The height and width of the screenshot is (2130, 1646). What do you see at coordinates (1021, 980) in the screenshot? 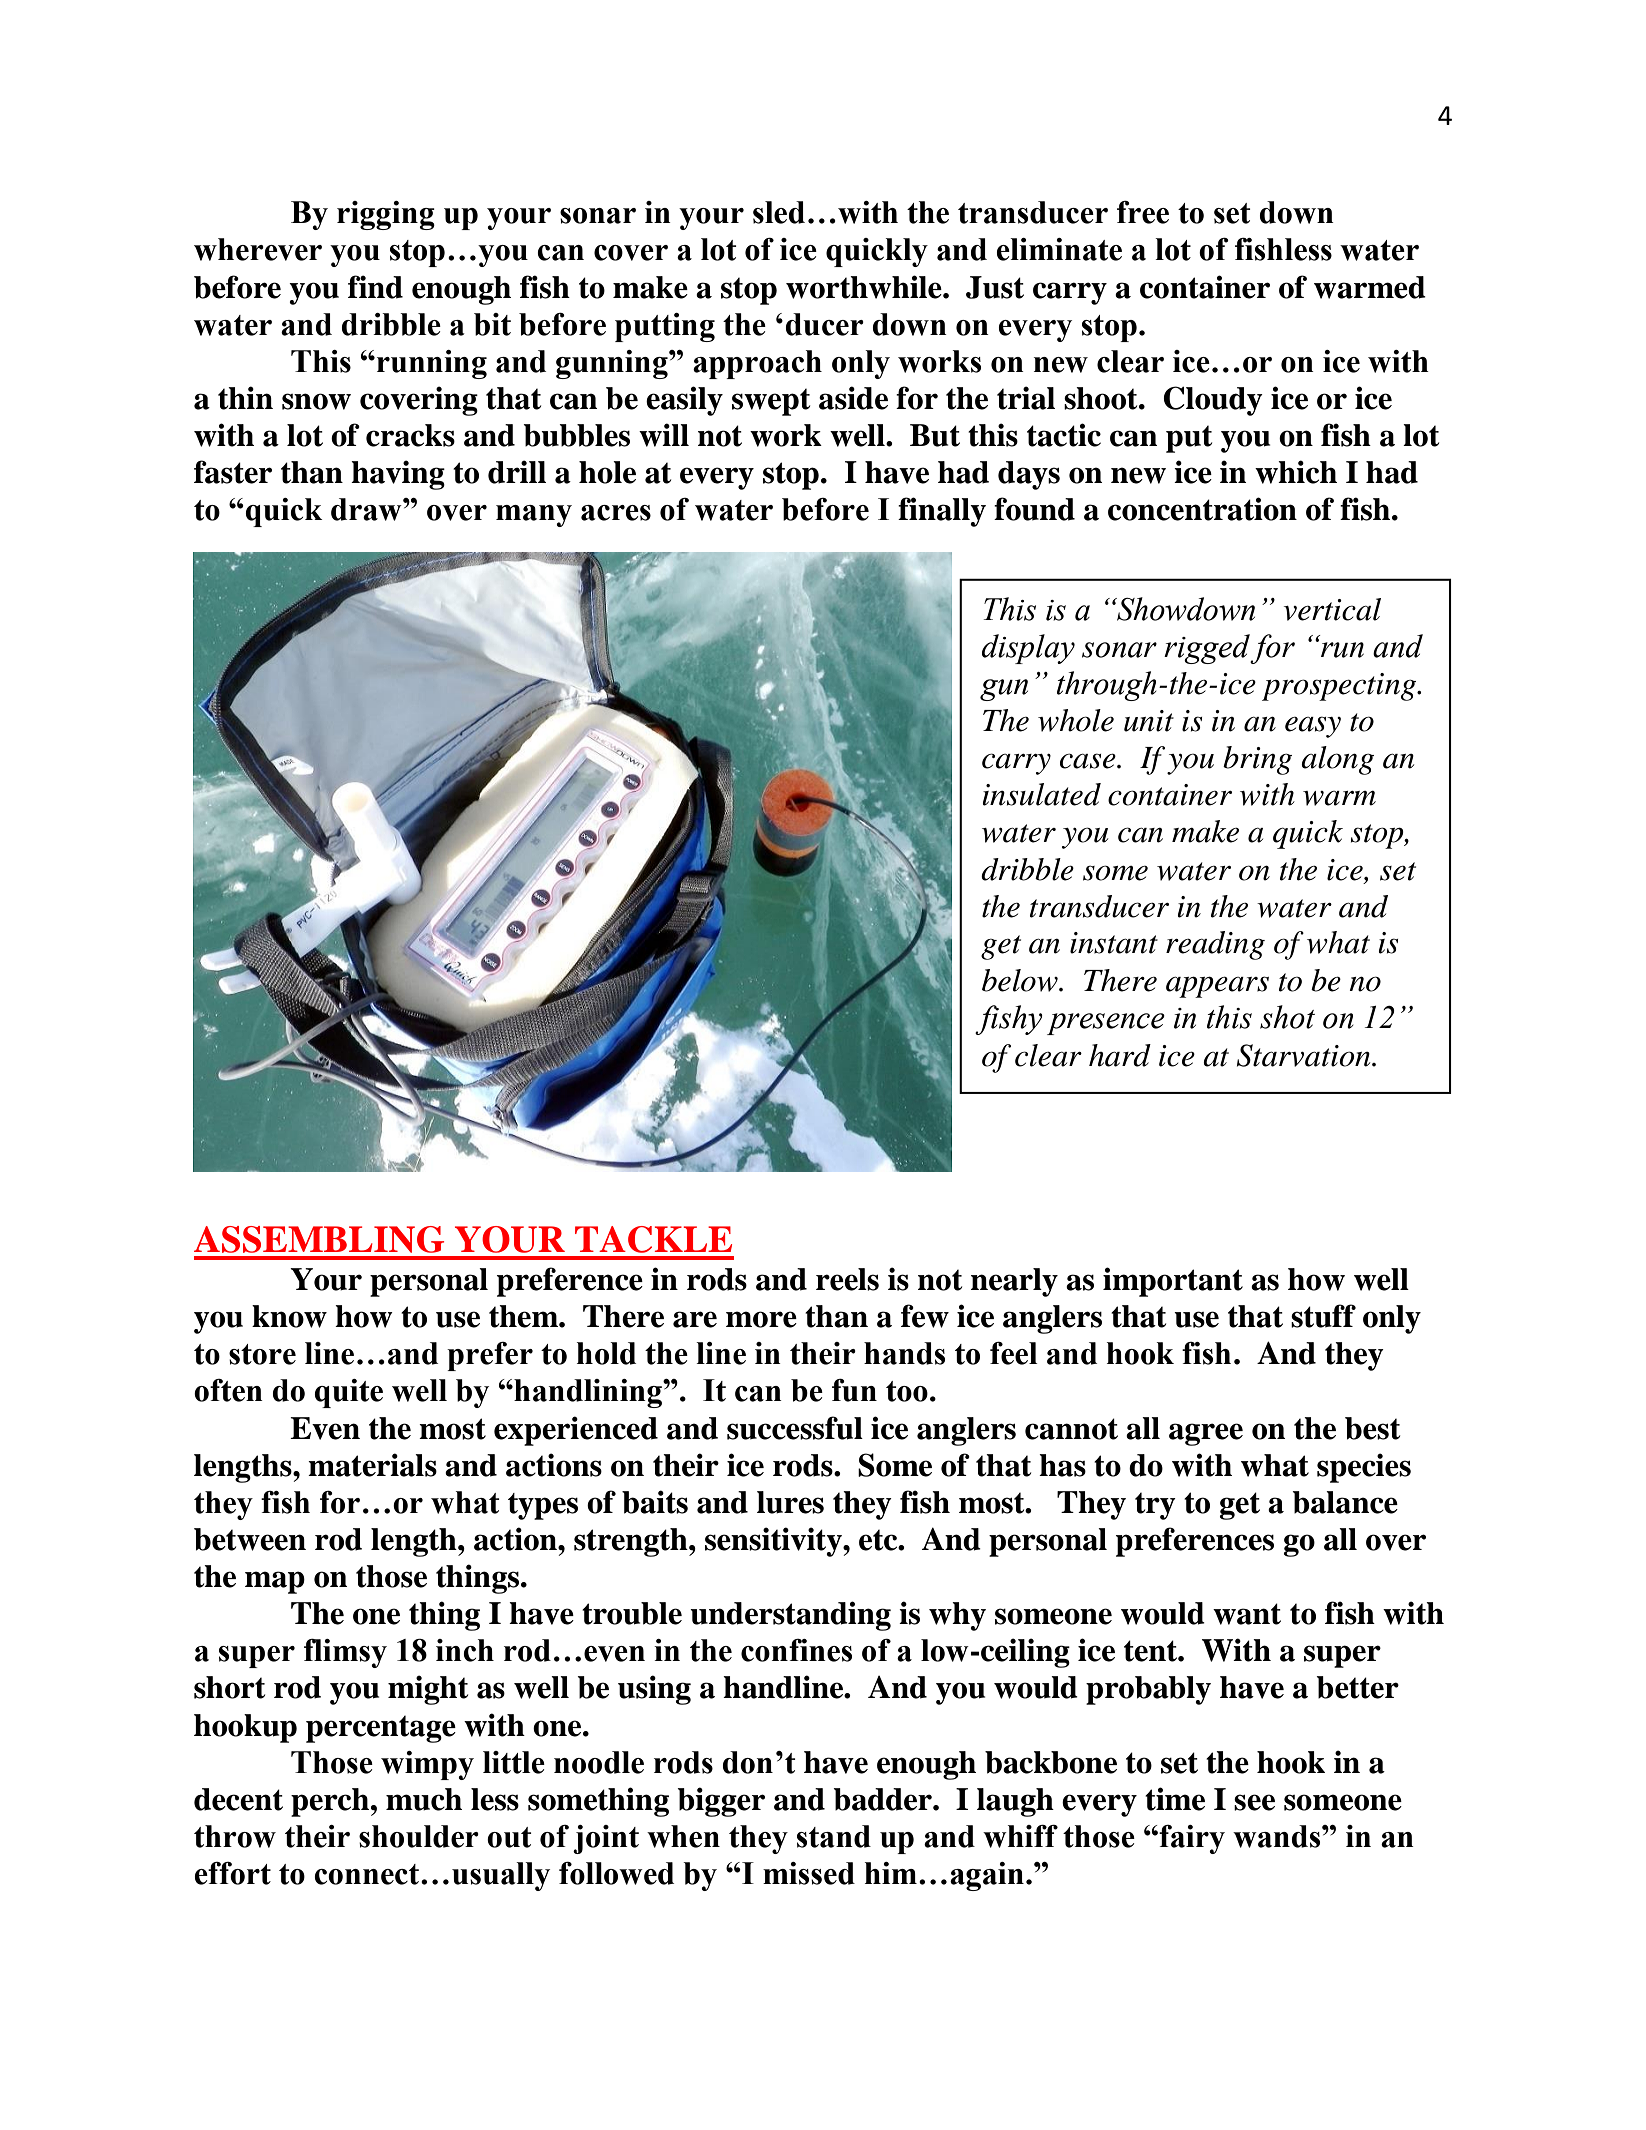
I see `below` at bounding box center [1021, 980].
